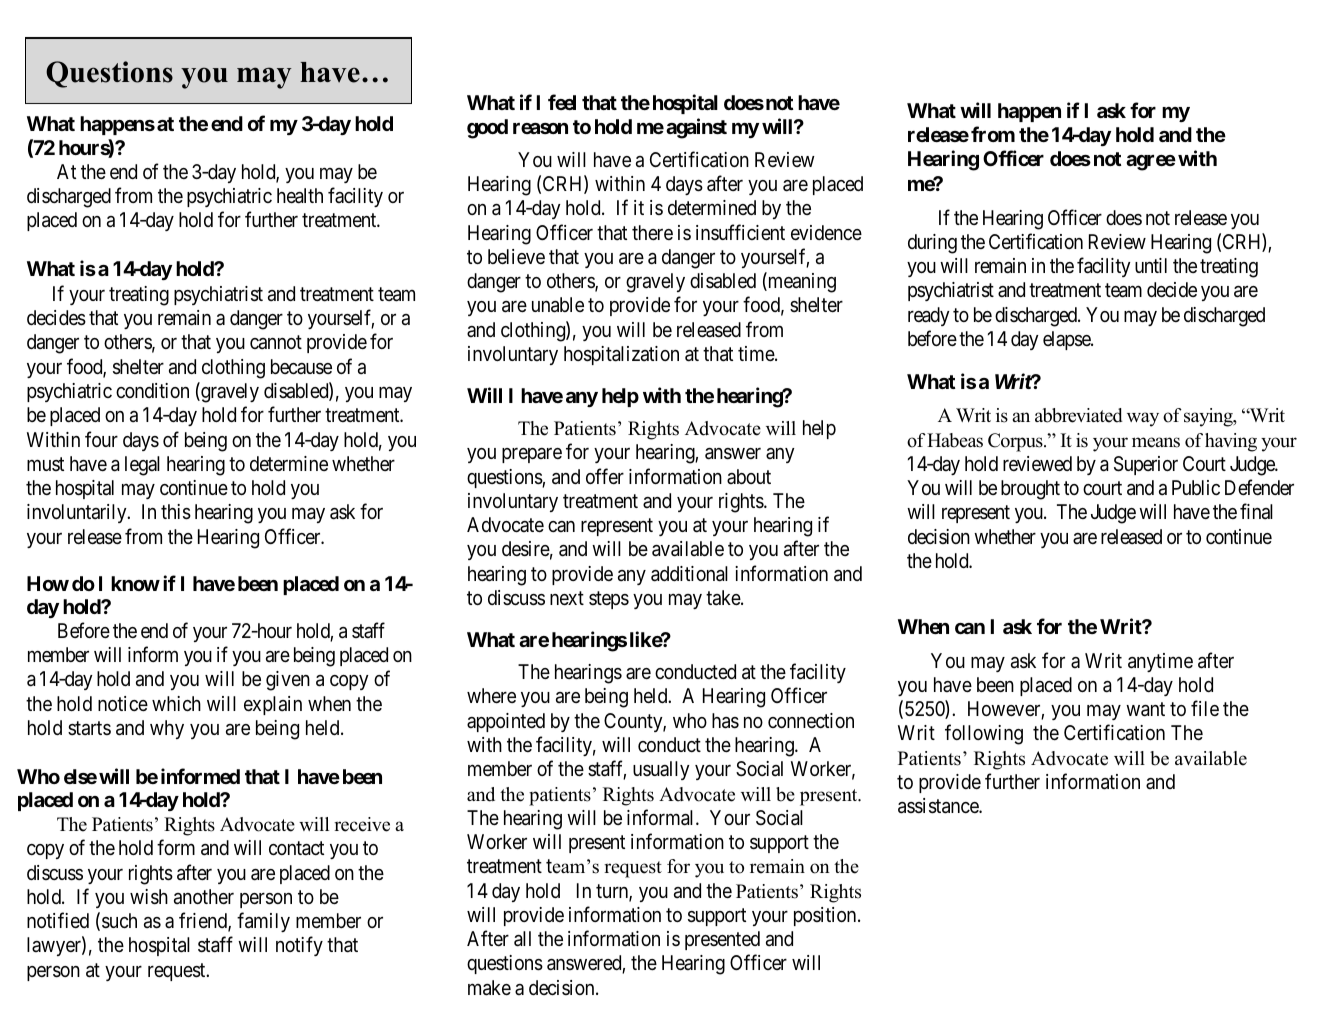  Describe the element at coordinates (300, 196) in the document. I see `health` at that location.
